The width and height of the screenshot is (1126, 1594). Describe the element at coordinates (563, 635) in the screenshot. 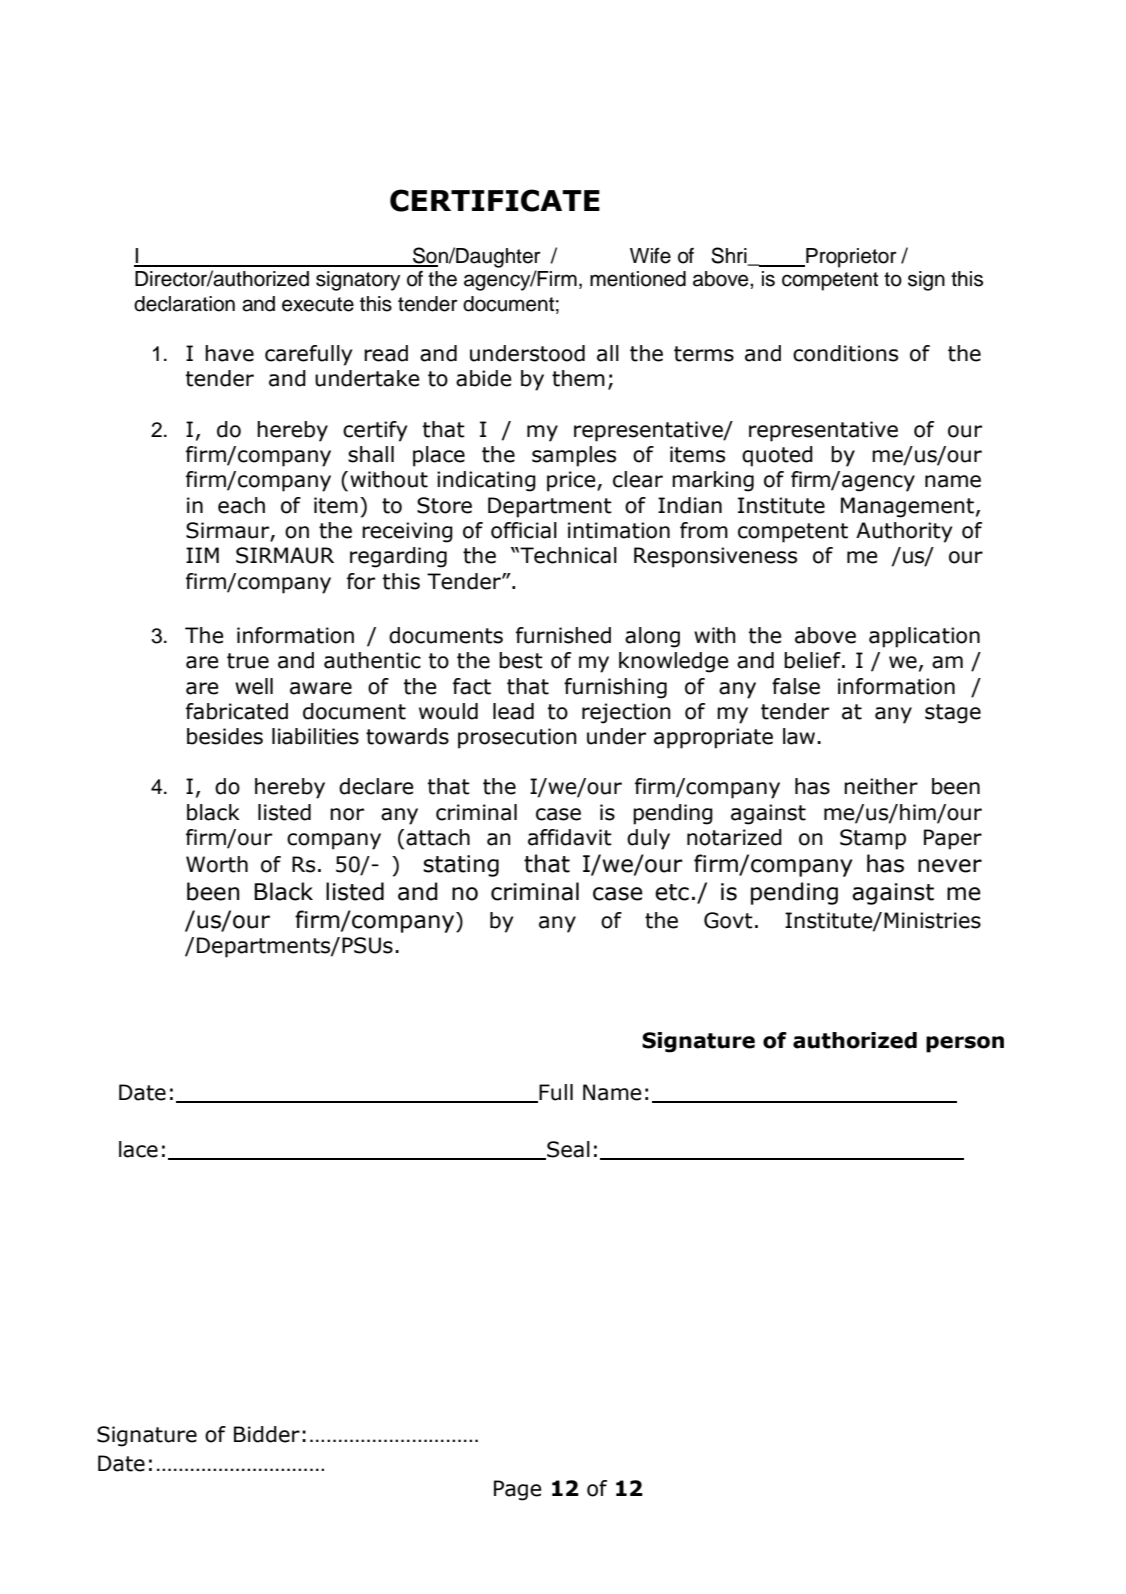

I see `furnished` at that location.
